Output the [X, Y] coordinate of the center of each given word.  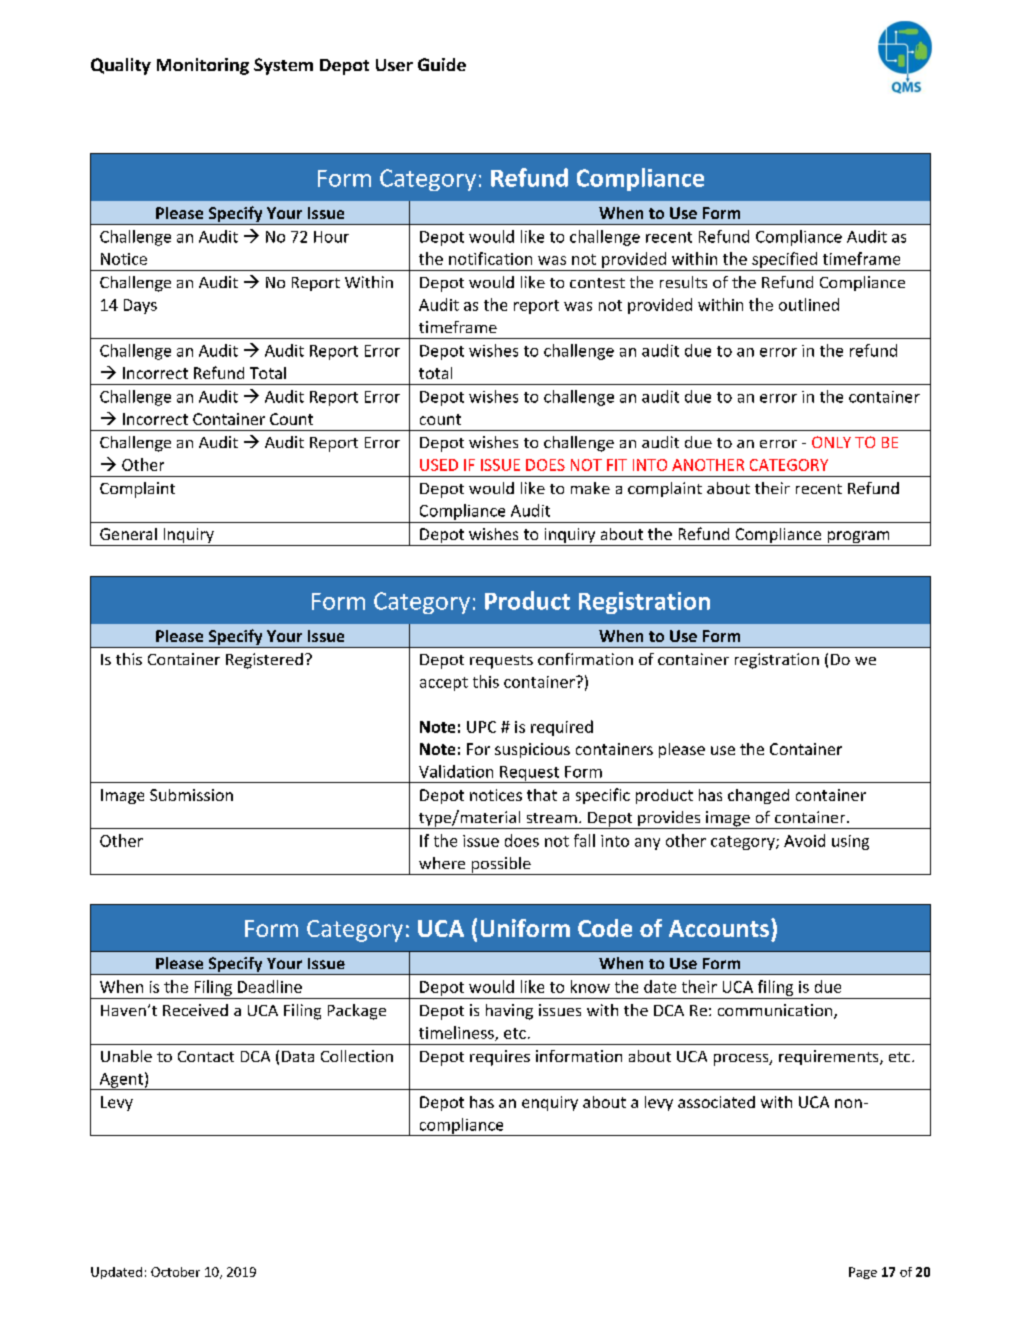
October [175, 1272]
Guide [442, 64]
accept [444, 684]
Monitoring [203, 66]
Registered [264, 661]
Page [863, 1273]
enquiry [550, 1103]
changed [758, 796]
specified [784, 261]
